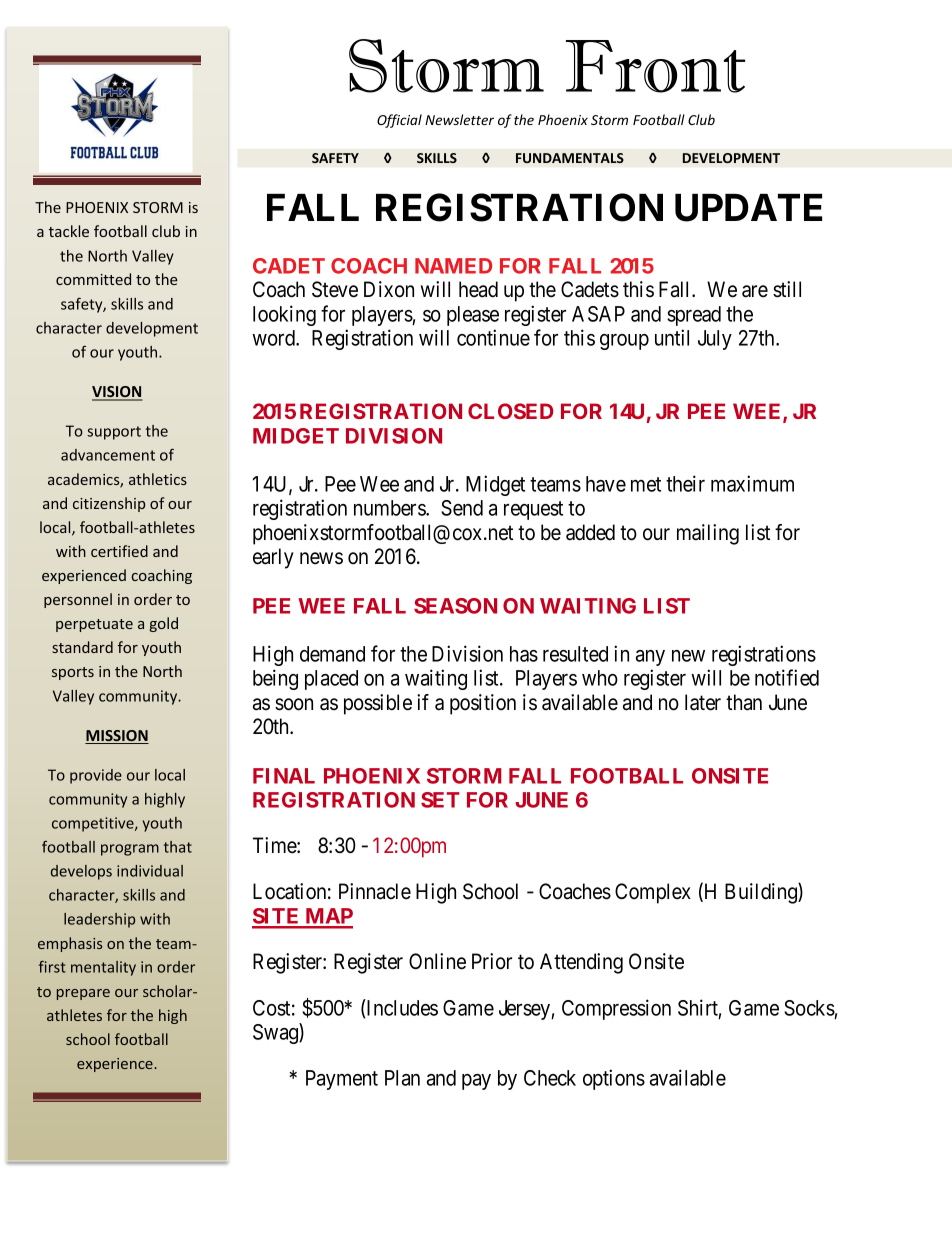 The height and width of the page is (1233, 952). Describe the element at coordinates (655, 66) in the page. I see `Front` at that location.
